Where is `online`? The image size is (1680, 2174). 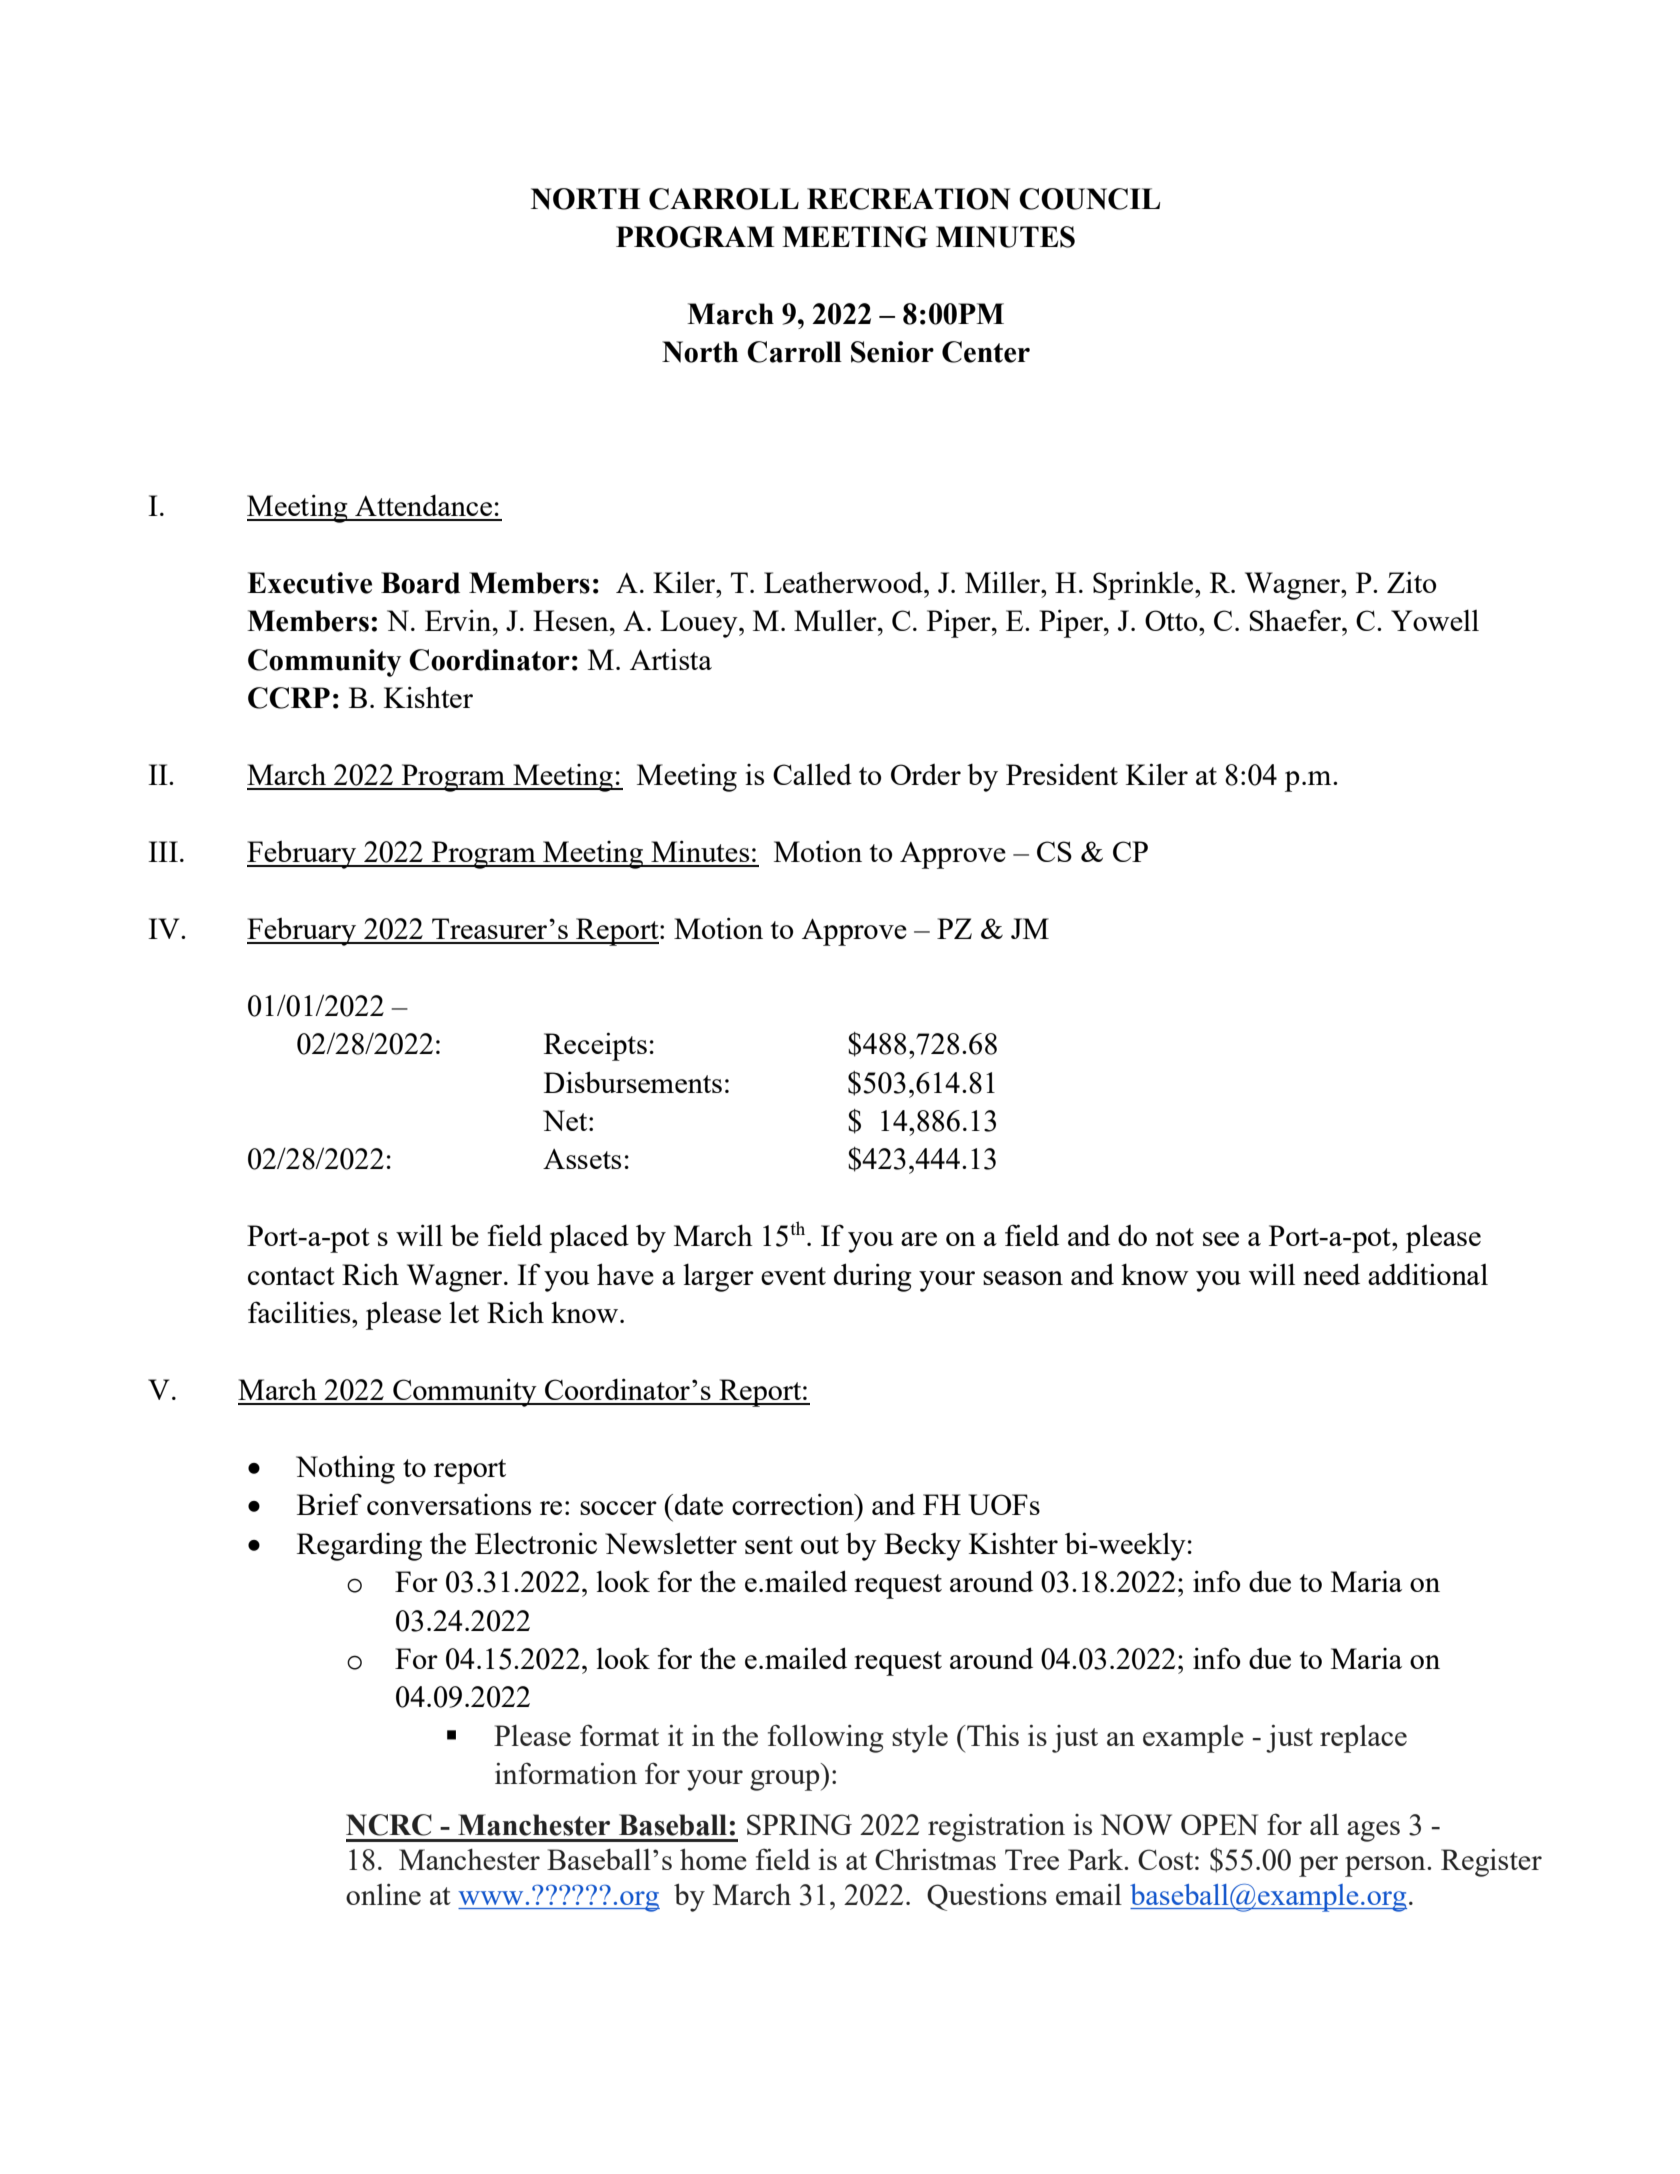
online is located at coordinates (383, 1894).
